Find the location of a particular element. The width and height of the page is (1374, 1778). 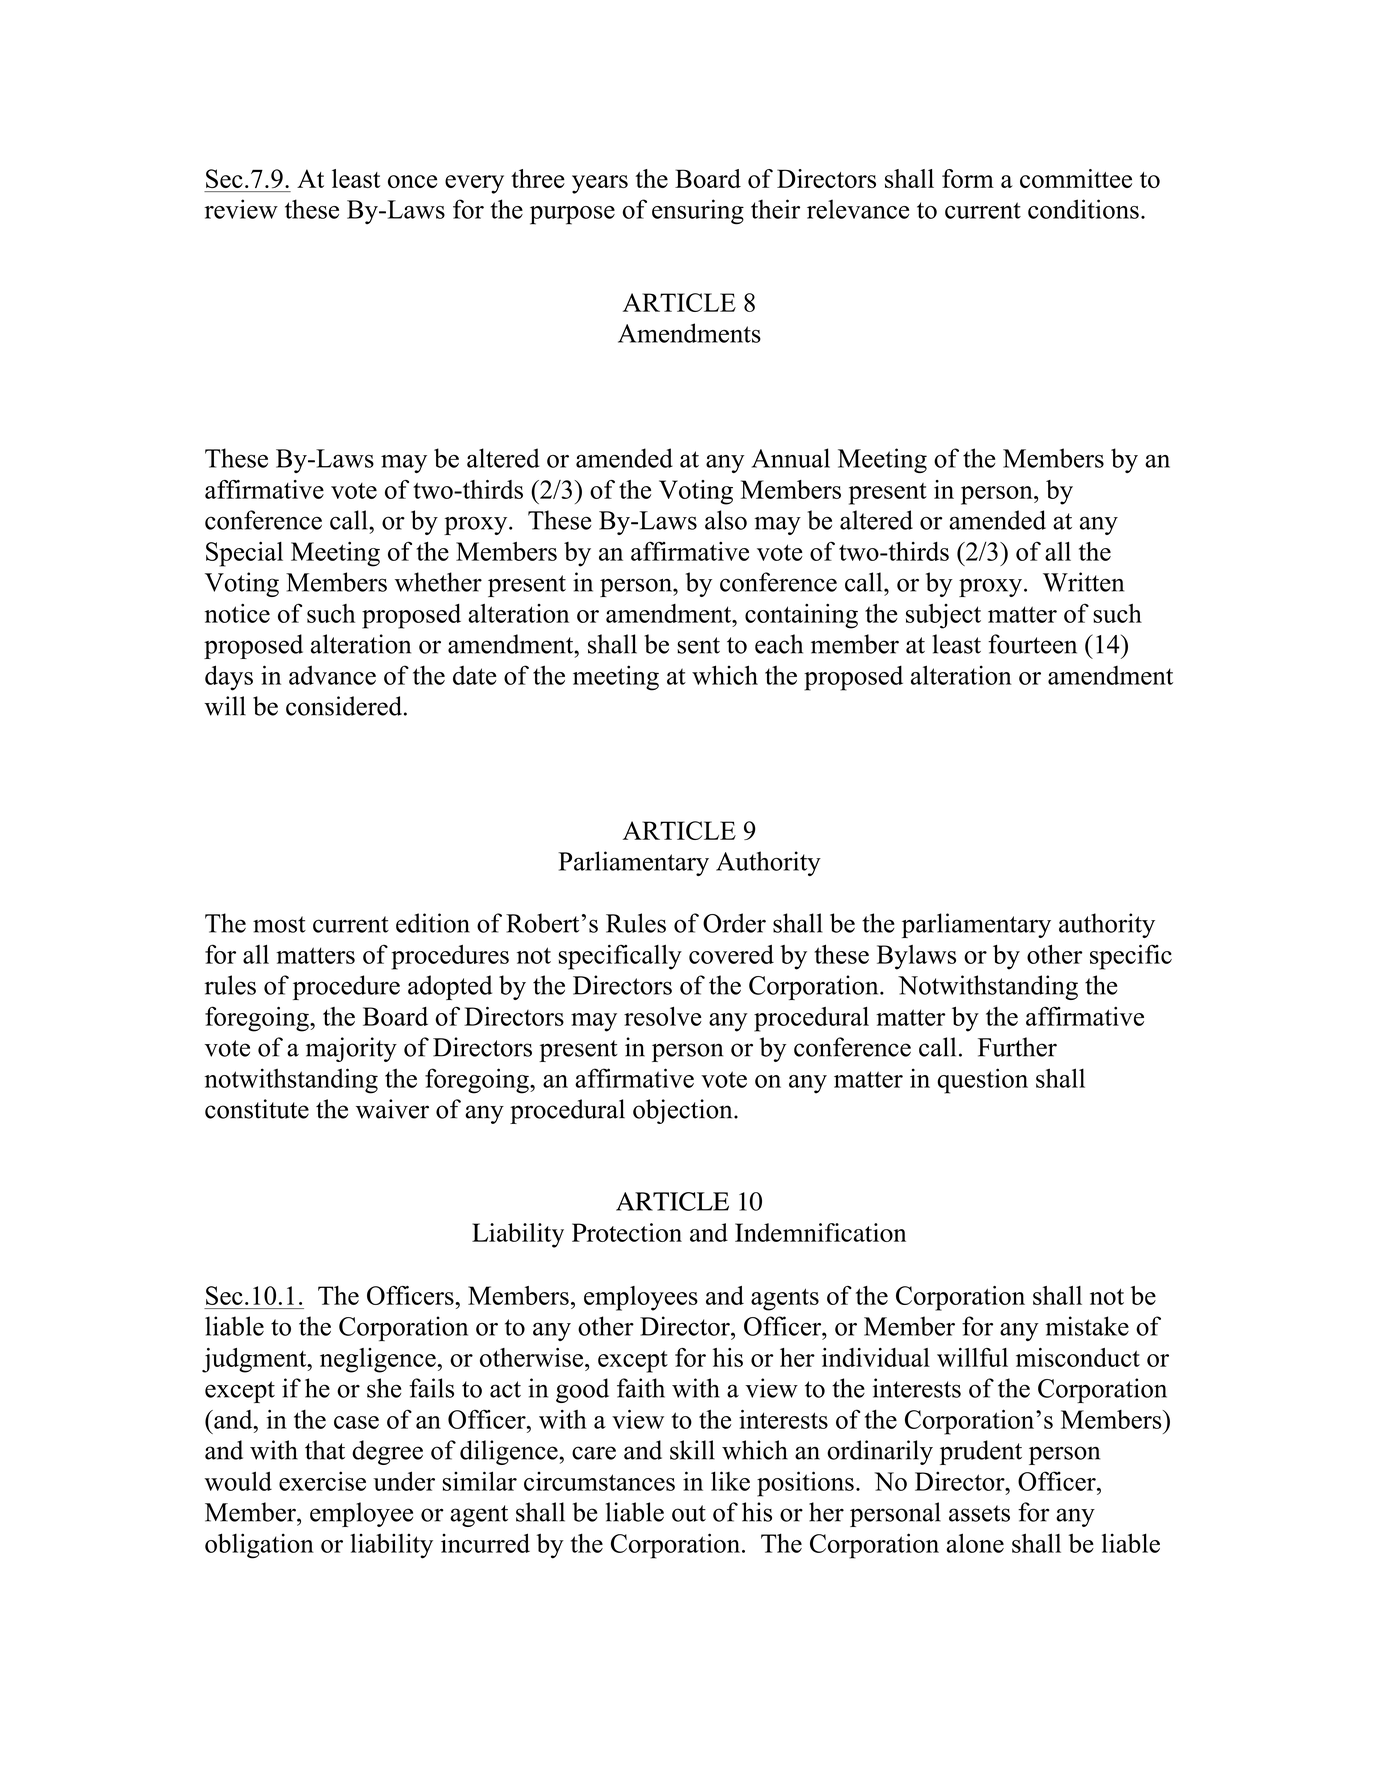

exercise is located at coordinates (322, 1481).
